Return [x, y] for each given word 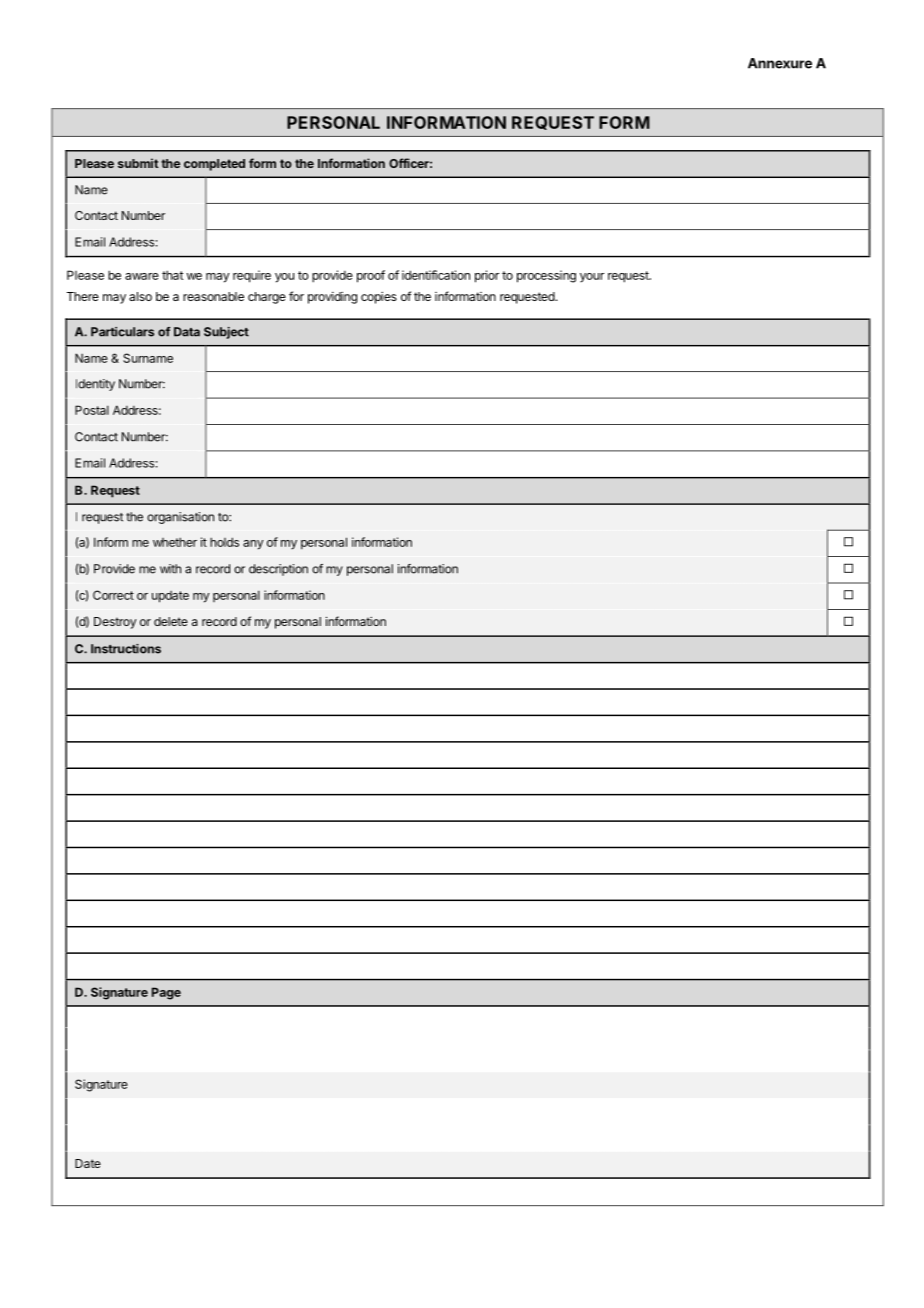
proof [371, 276]
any [253, 545]
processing [546, 276]
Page [166, 993]
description [278, 570]
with [170, 569]
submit [138, 163]
